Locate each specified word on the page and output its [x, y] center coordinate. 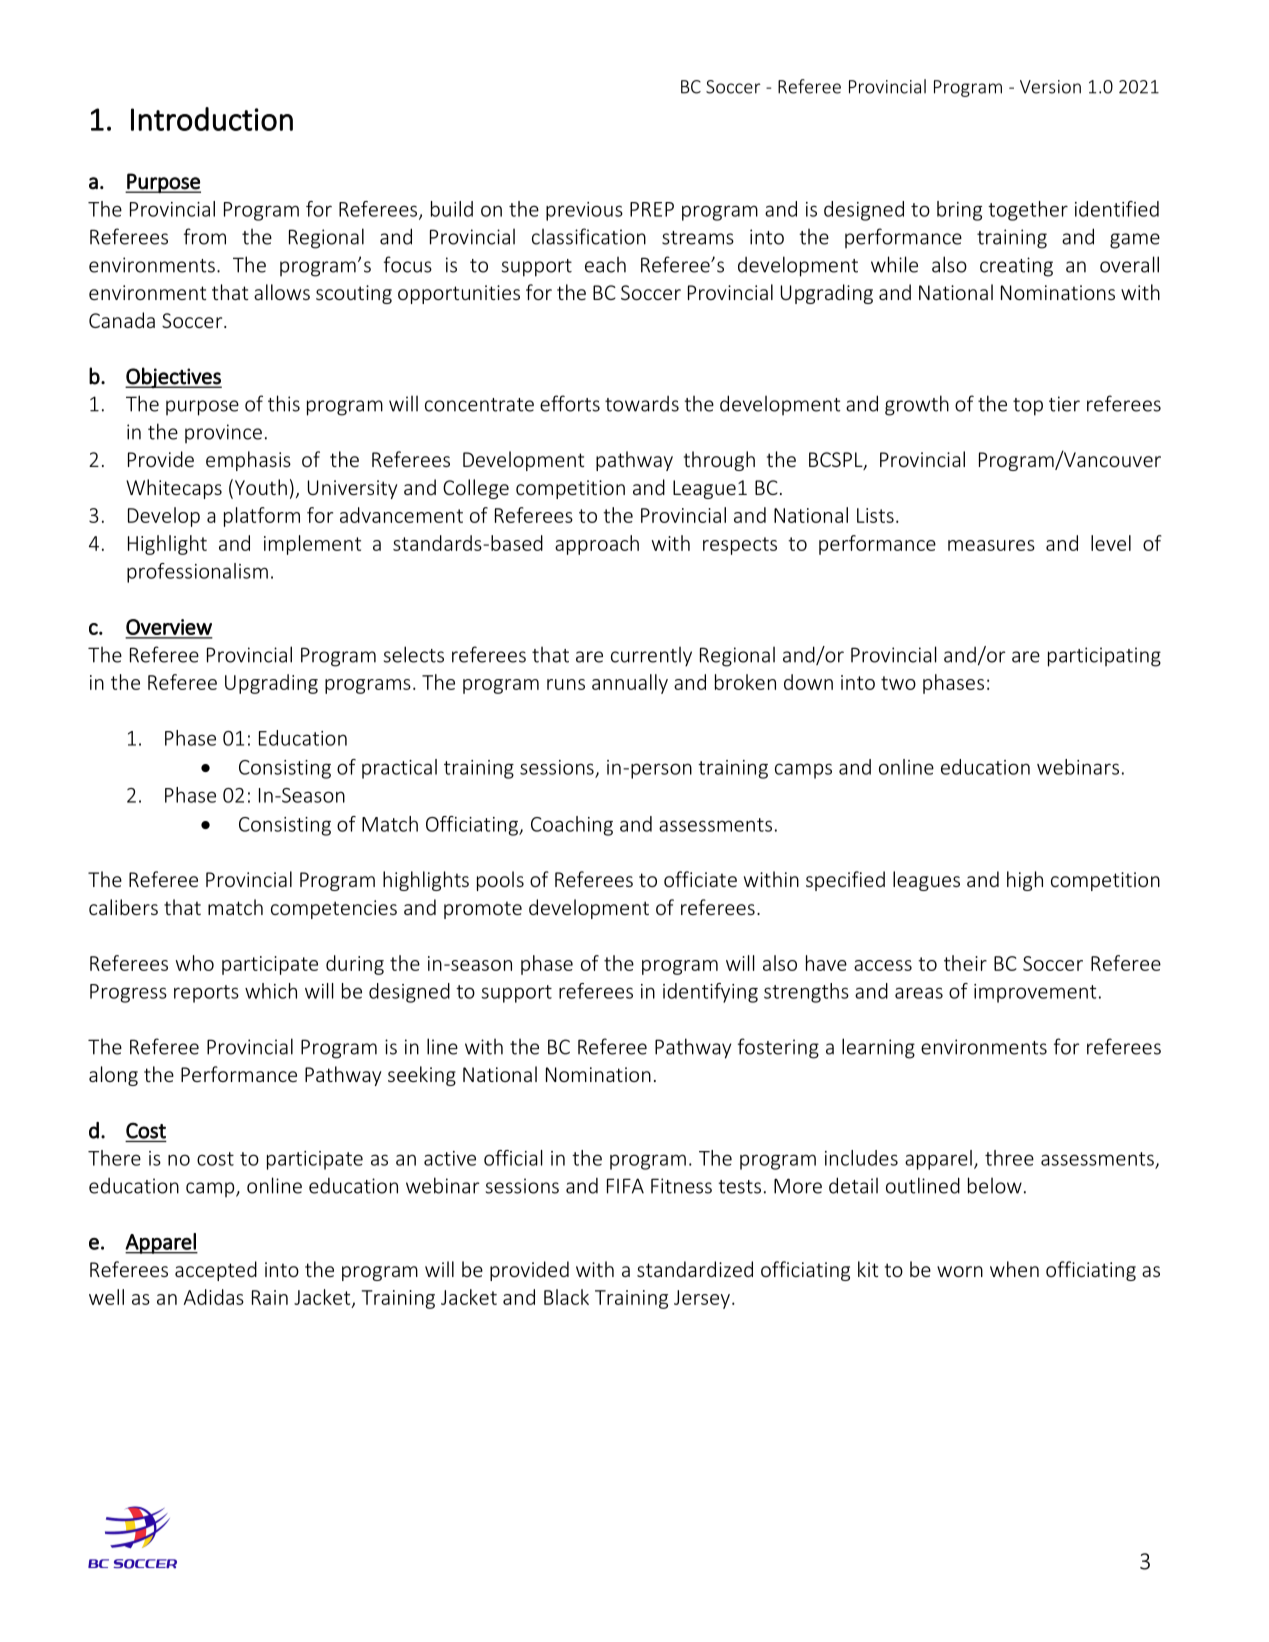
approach [597, 545]
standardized [695, 1269]
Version [1050, 87]
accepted [216, 1271]
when [1014, 1269]
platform [262, 517]
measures [991, 545]
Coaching [572, 826]
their [965, 963]
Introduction [212, 119]
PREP [652, 209]
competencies [334, 909]
